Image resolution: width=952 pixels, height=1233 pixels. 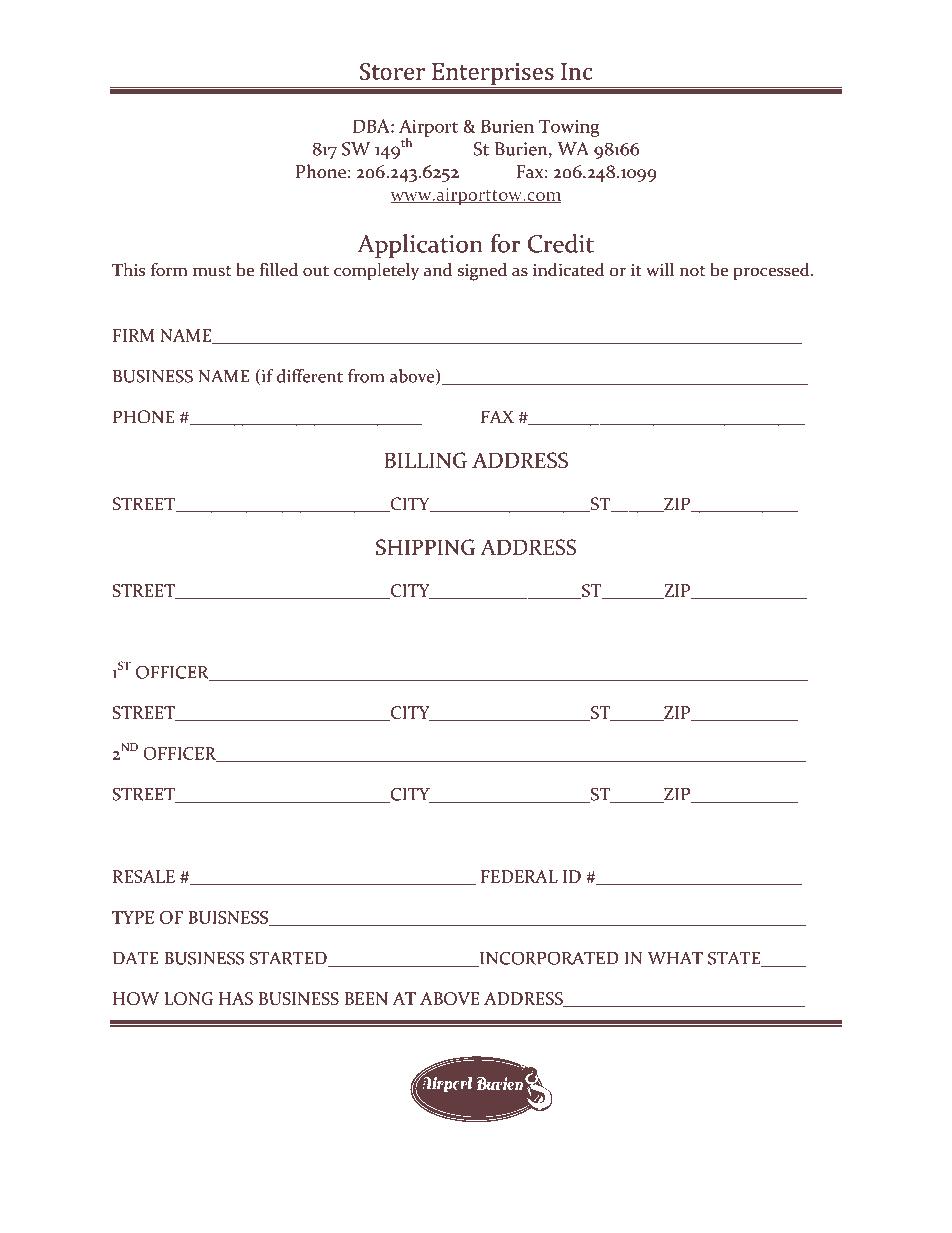 What do you see at coordinates (188, 998) in the screenshot?
I see `LONG` at bounding box center [188, 998].
